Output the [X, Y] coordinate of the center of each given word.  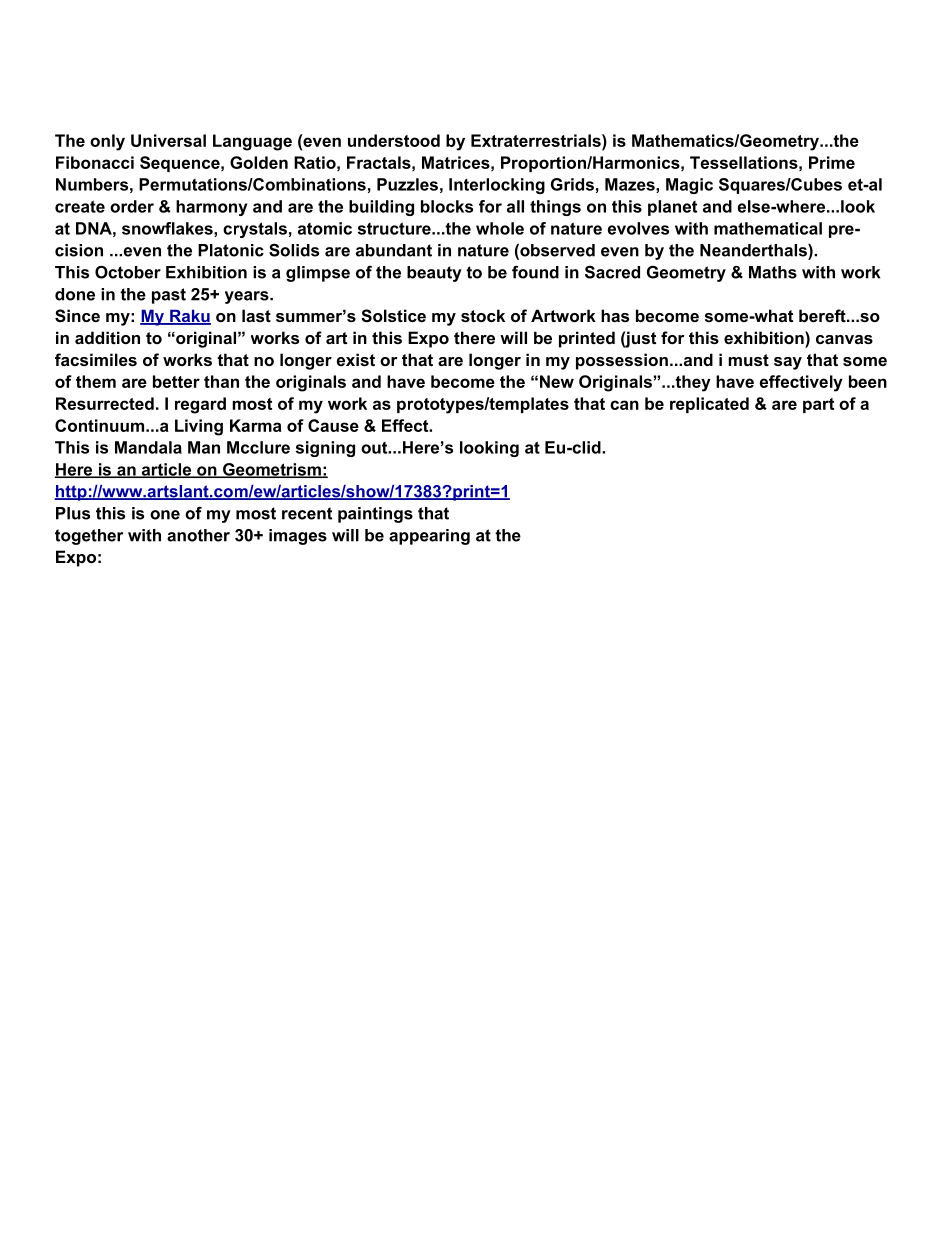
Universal [168, 140]
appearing [429, 537]
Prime [832, 162]
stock [483, 315]
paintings [375, 515]
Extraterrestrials [537, 140]
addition [107, 337]
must [748, 360]
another [198, 535]
